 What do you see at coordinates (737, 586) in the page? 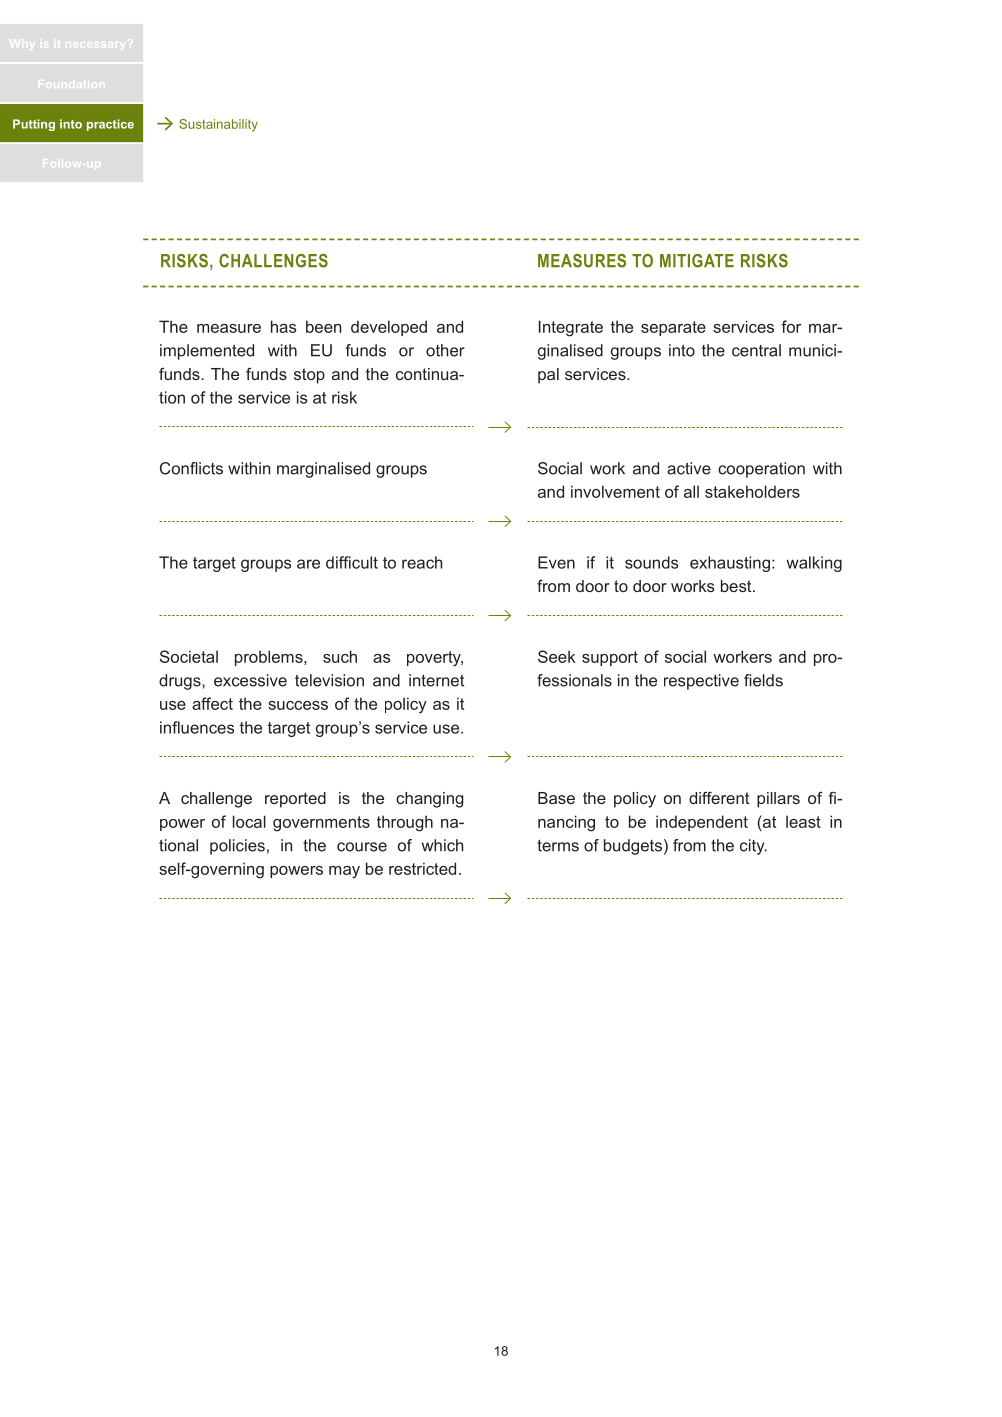
I see `best` at bounding box center [737, 586].
